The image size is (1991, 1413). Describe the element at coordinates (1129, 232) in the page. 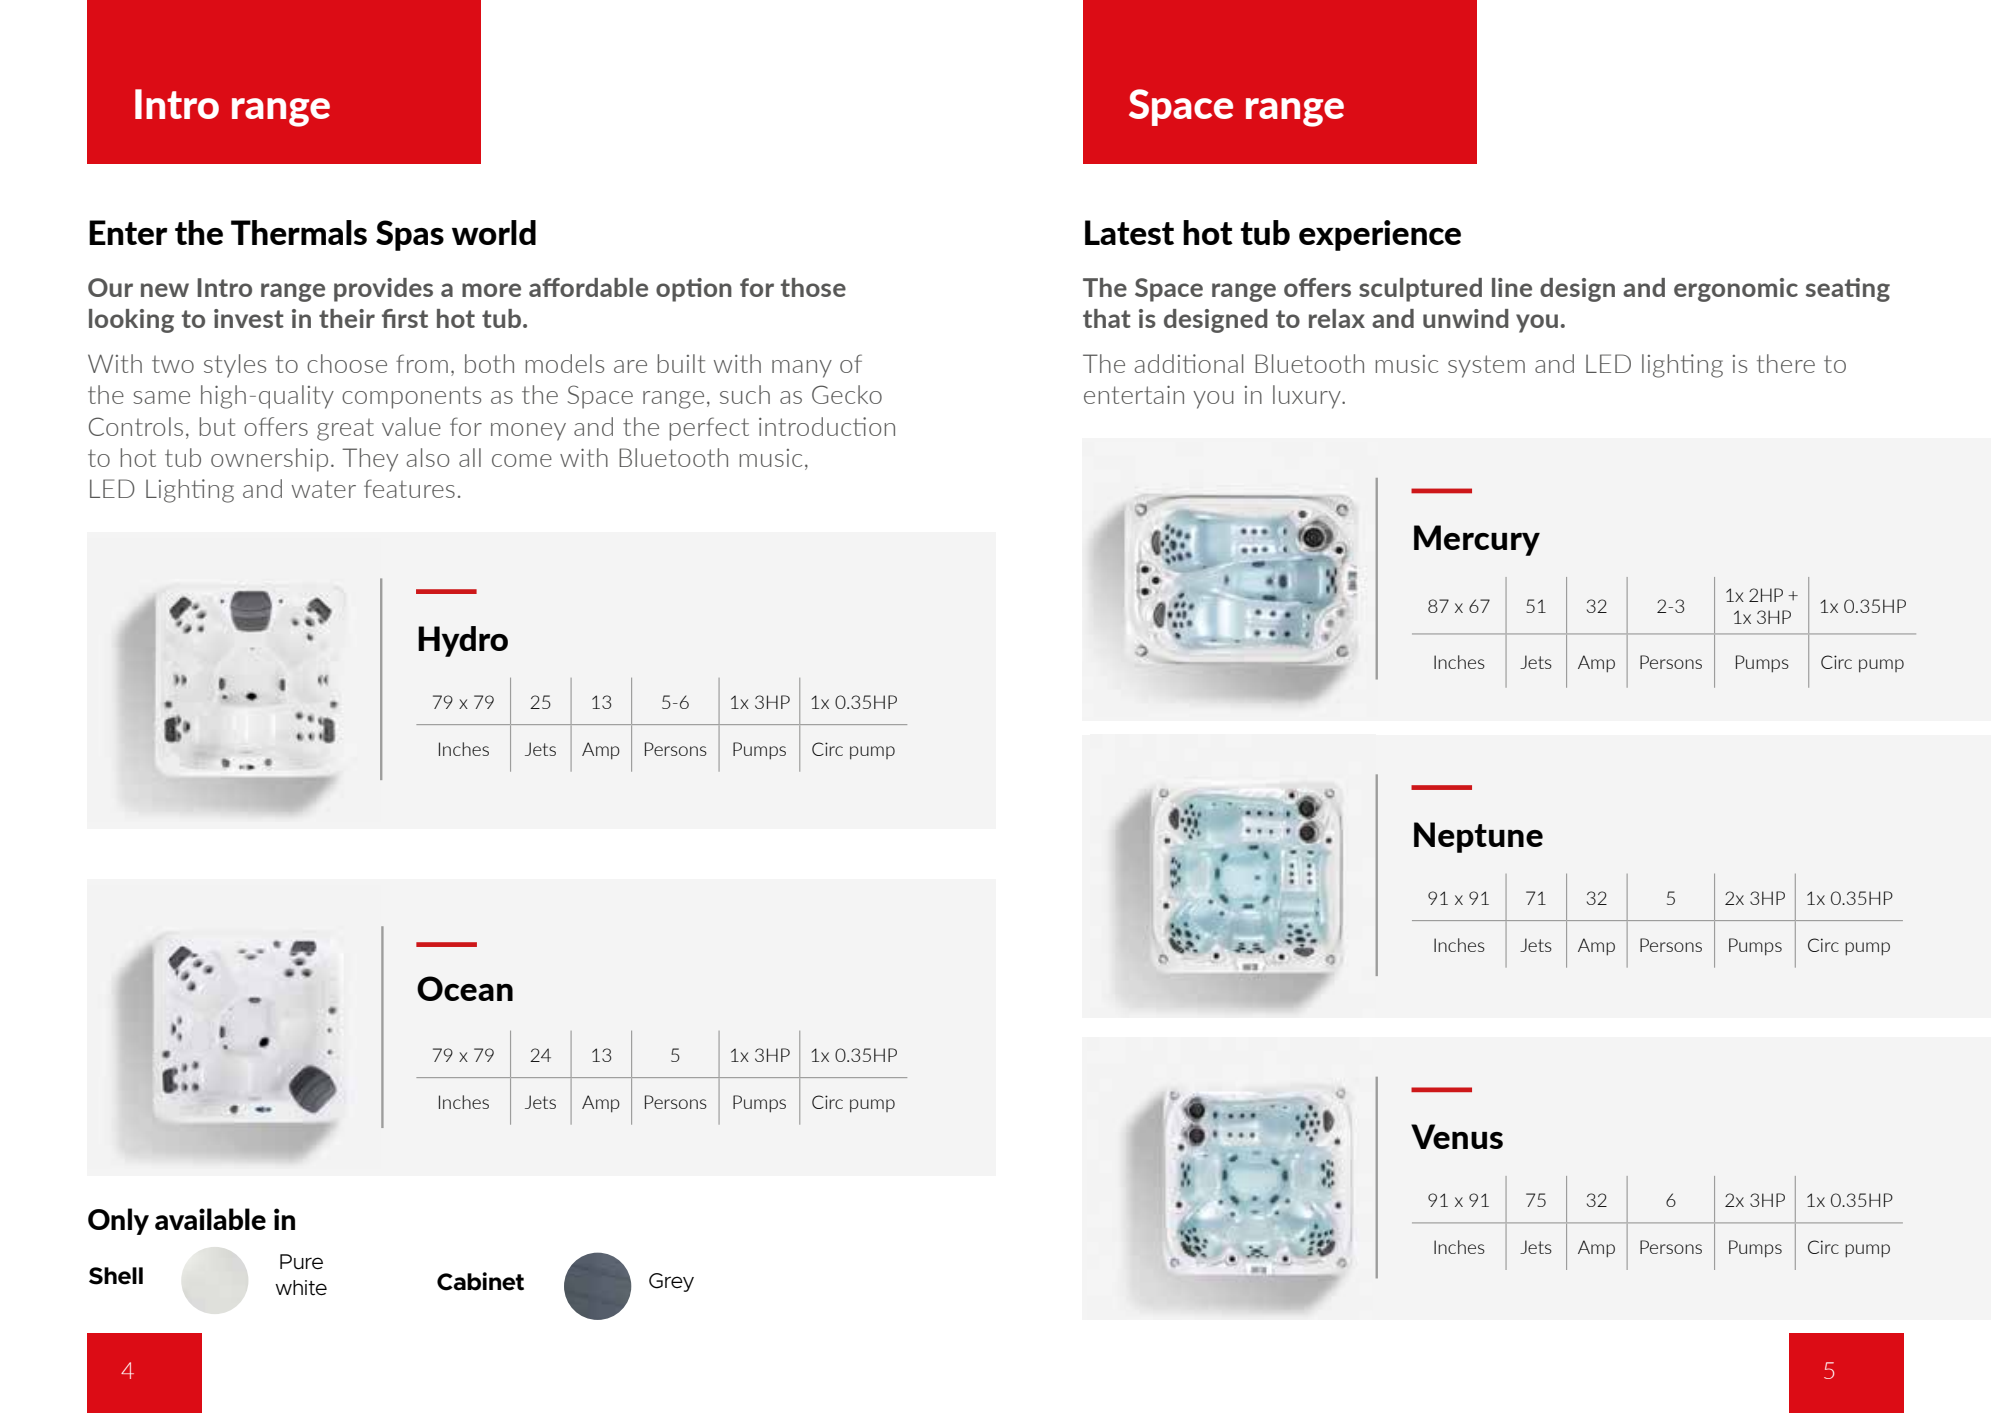

I see `Latest` at that location.
